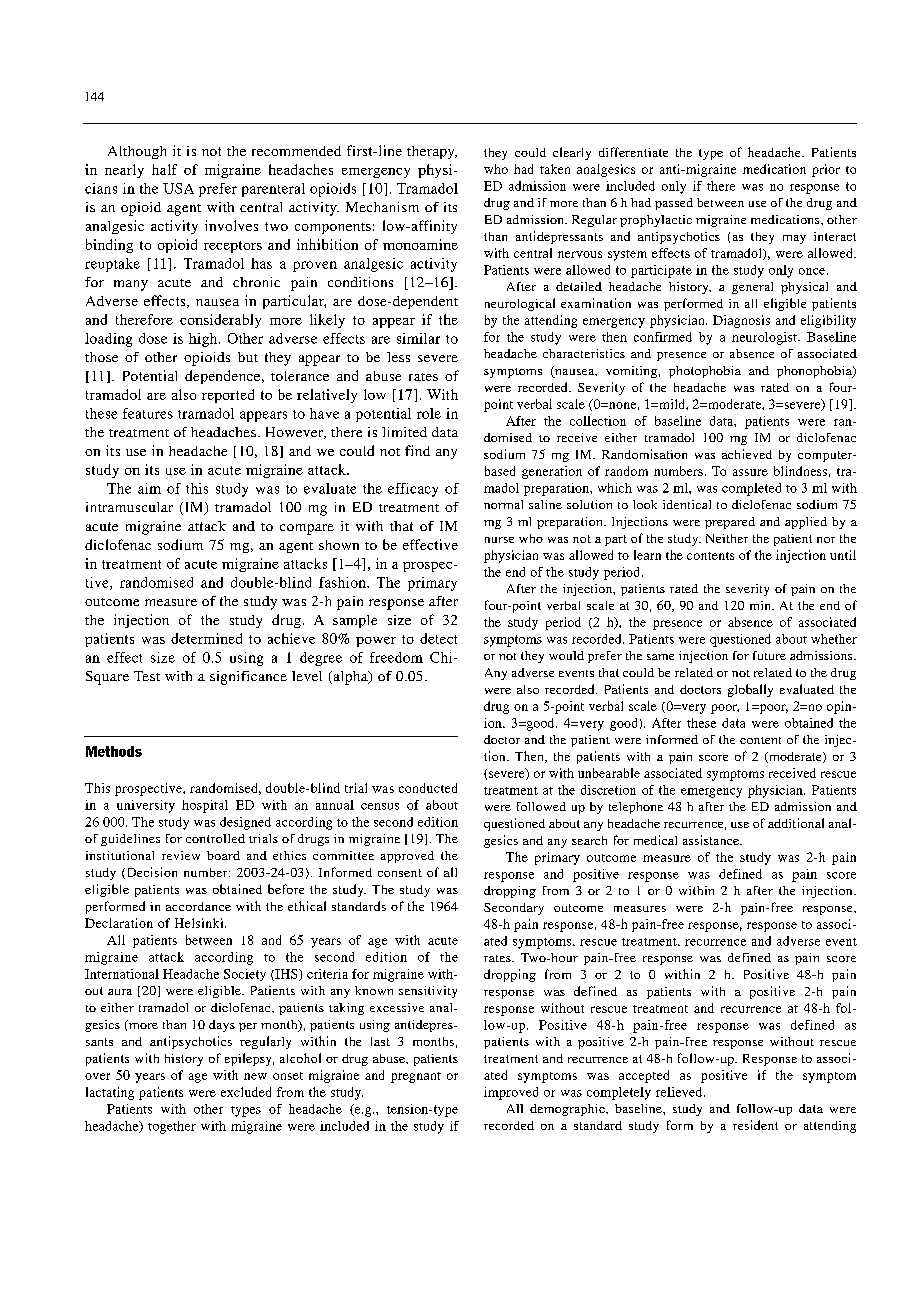 The width and height of the image is (924, 1308). Describe the element at coordinates (432, 152) in the image. I see `therapy` at that location.
